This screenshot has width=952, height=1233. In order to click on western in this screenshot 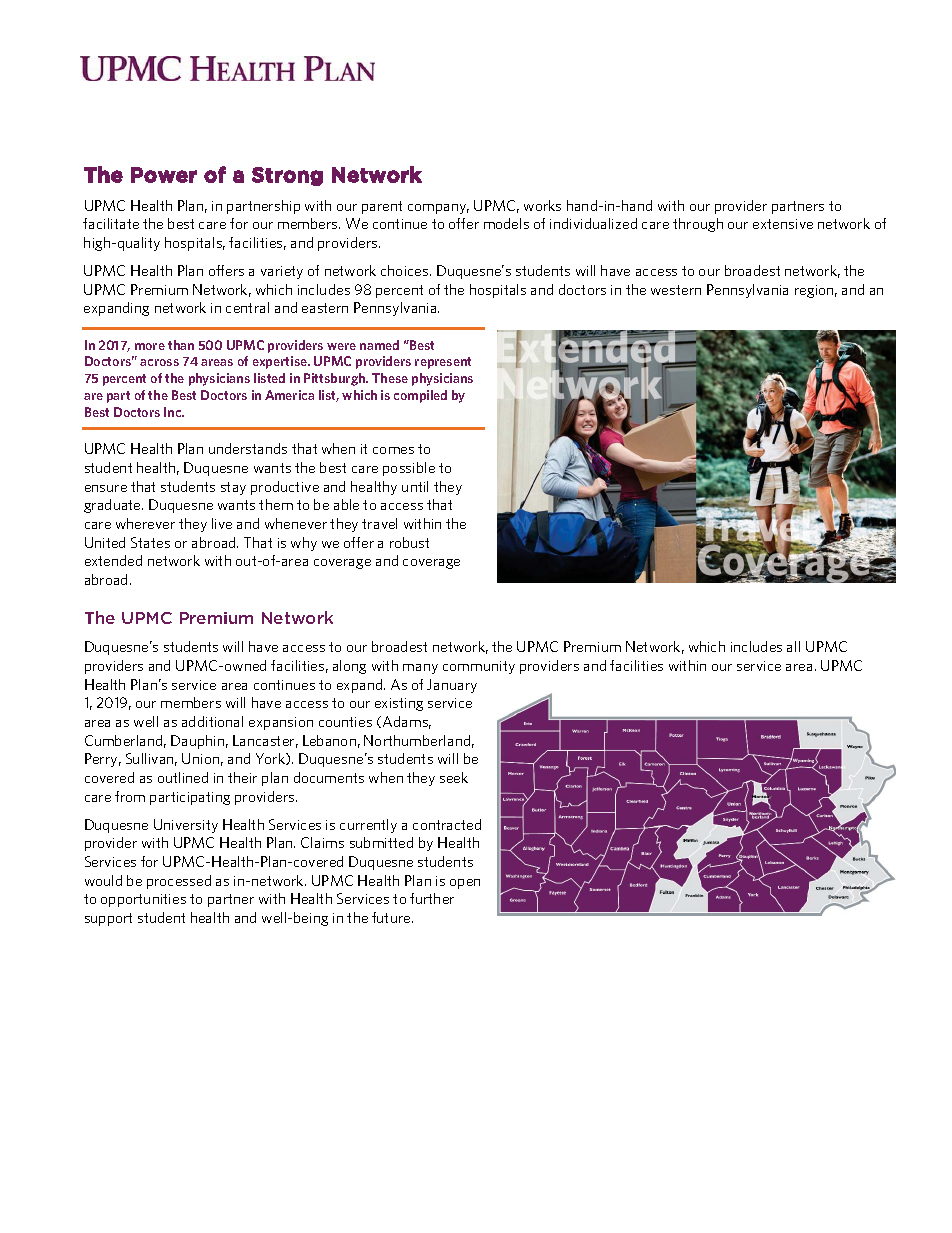, I will do `click(676, 290)`.
